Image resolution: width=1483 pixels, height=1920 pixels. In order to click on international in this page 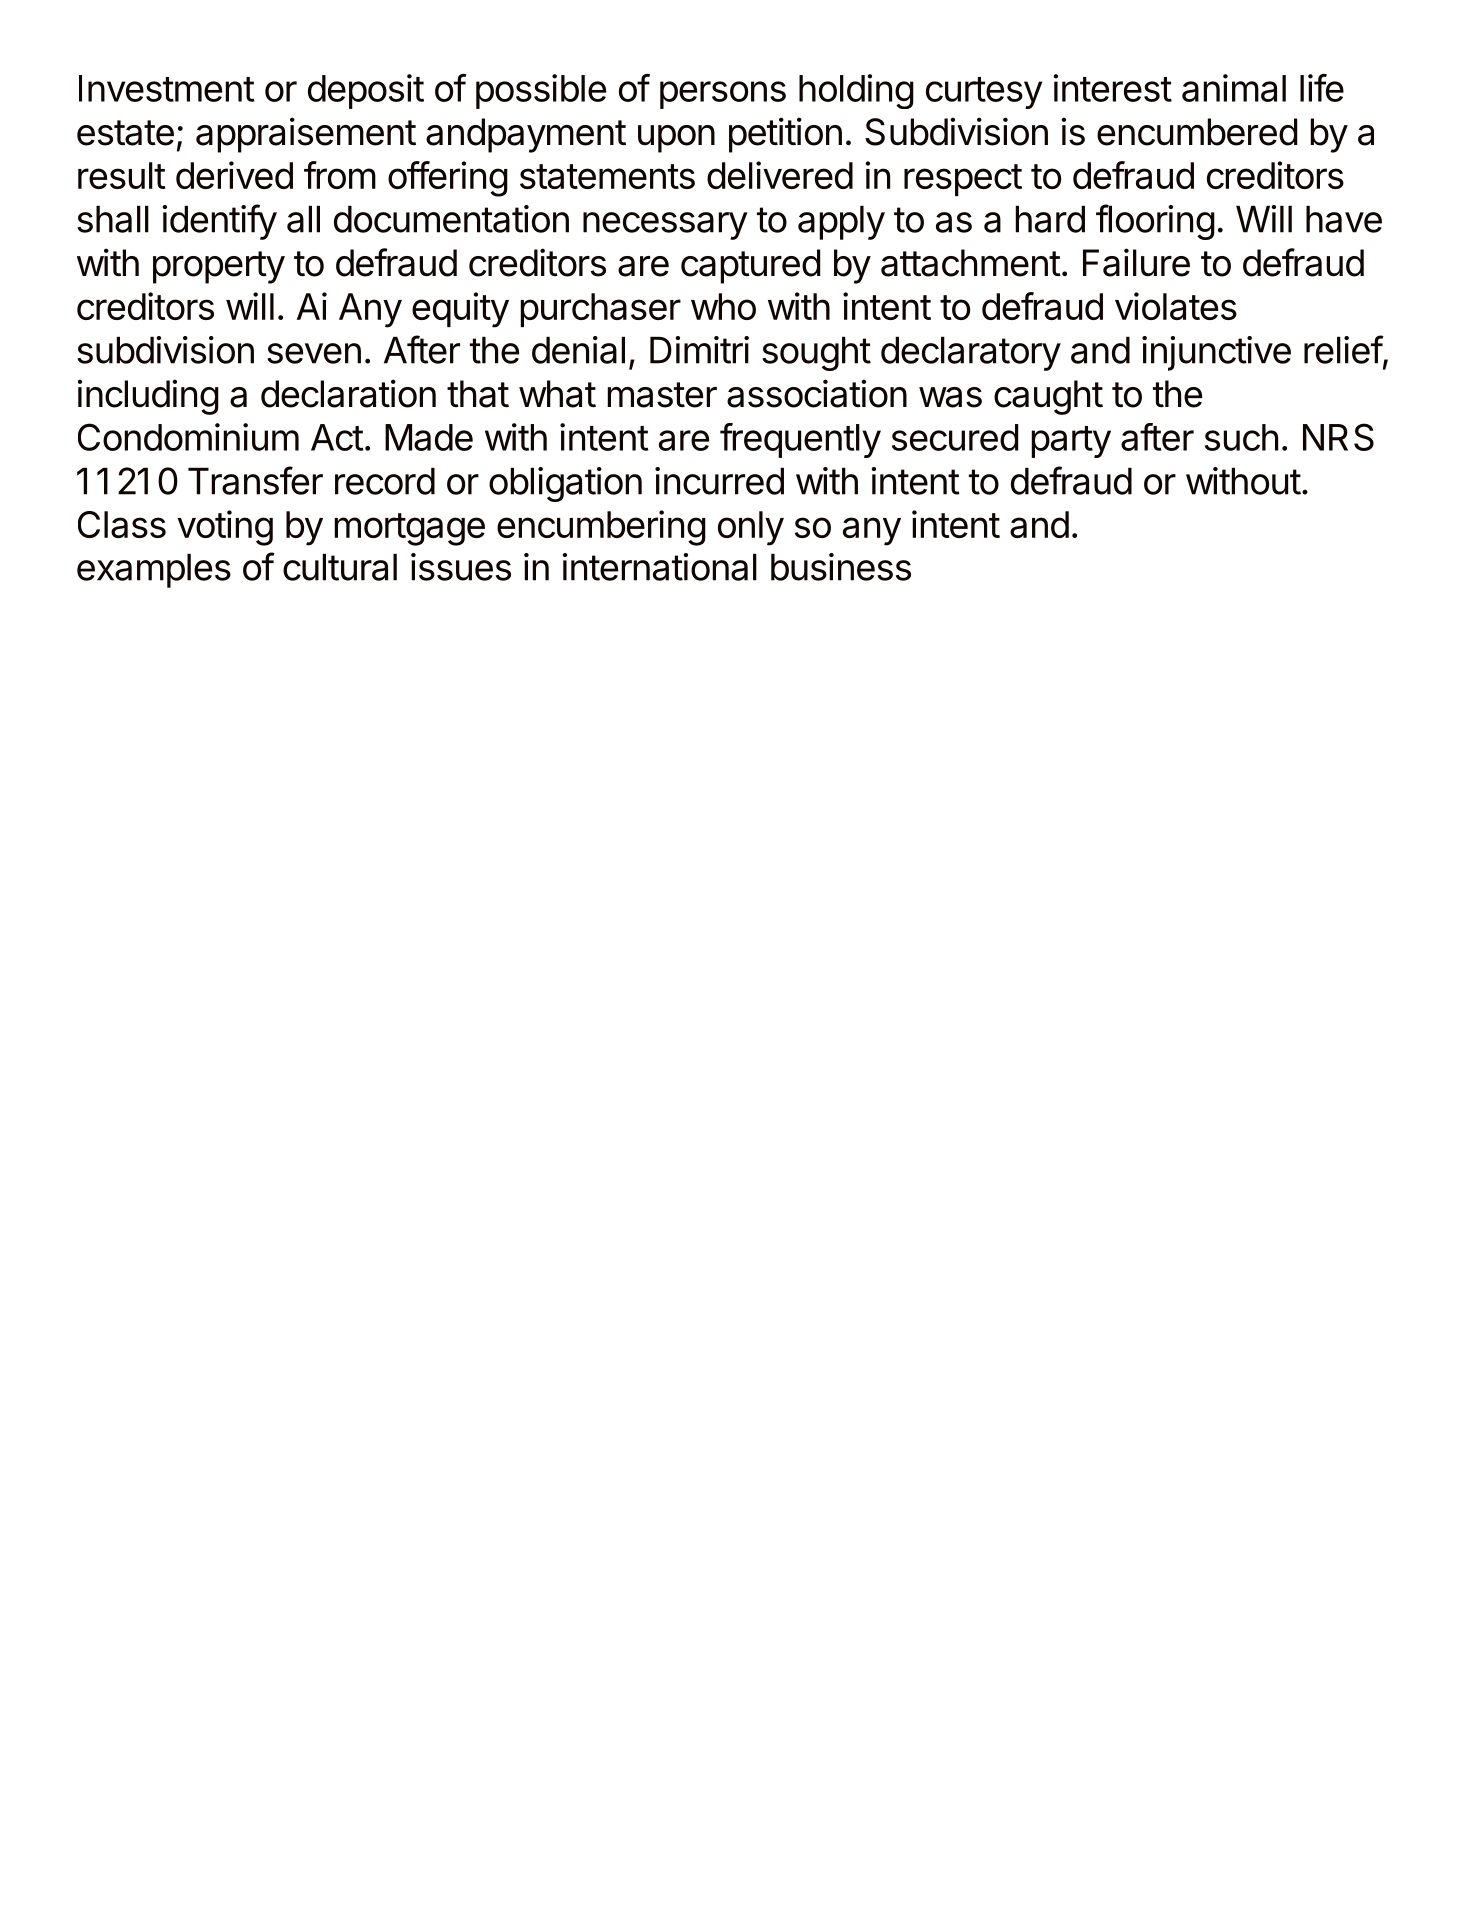, I will do `click(659, 567)`.
